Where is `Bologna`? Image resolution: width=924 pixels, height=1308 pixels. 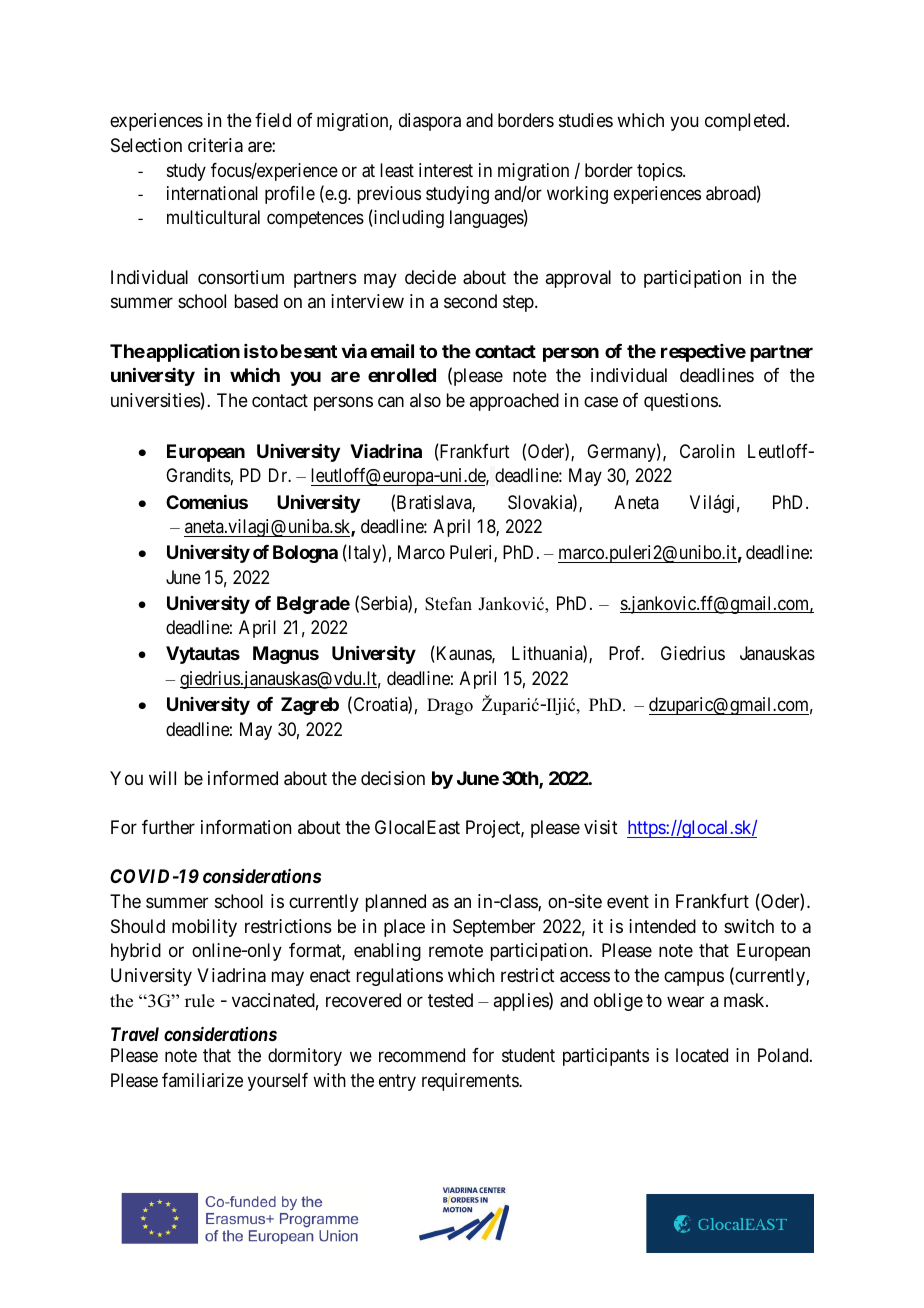
Bologna is located at coordinates (305, 554).
